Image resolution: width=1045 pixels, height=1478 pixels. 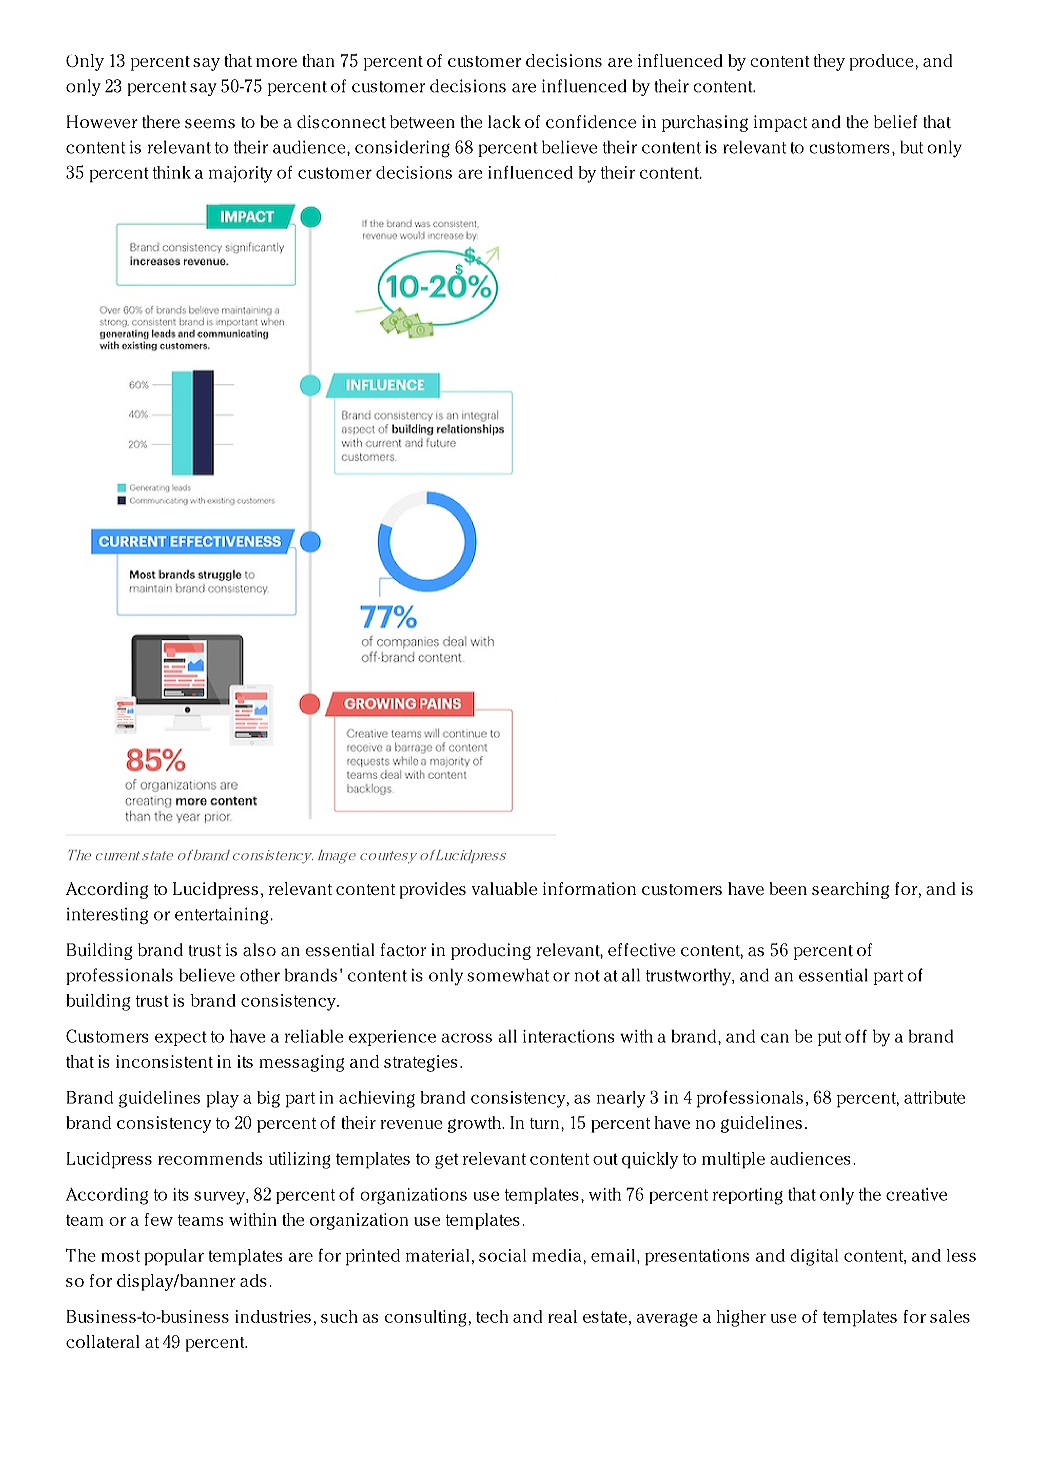 What do you see at coordinates (895, 122) in the page?
I see `belief` at bounding box center [895, 122].
